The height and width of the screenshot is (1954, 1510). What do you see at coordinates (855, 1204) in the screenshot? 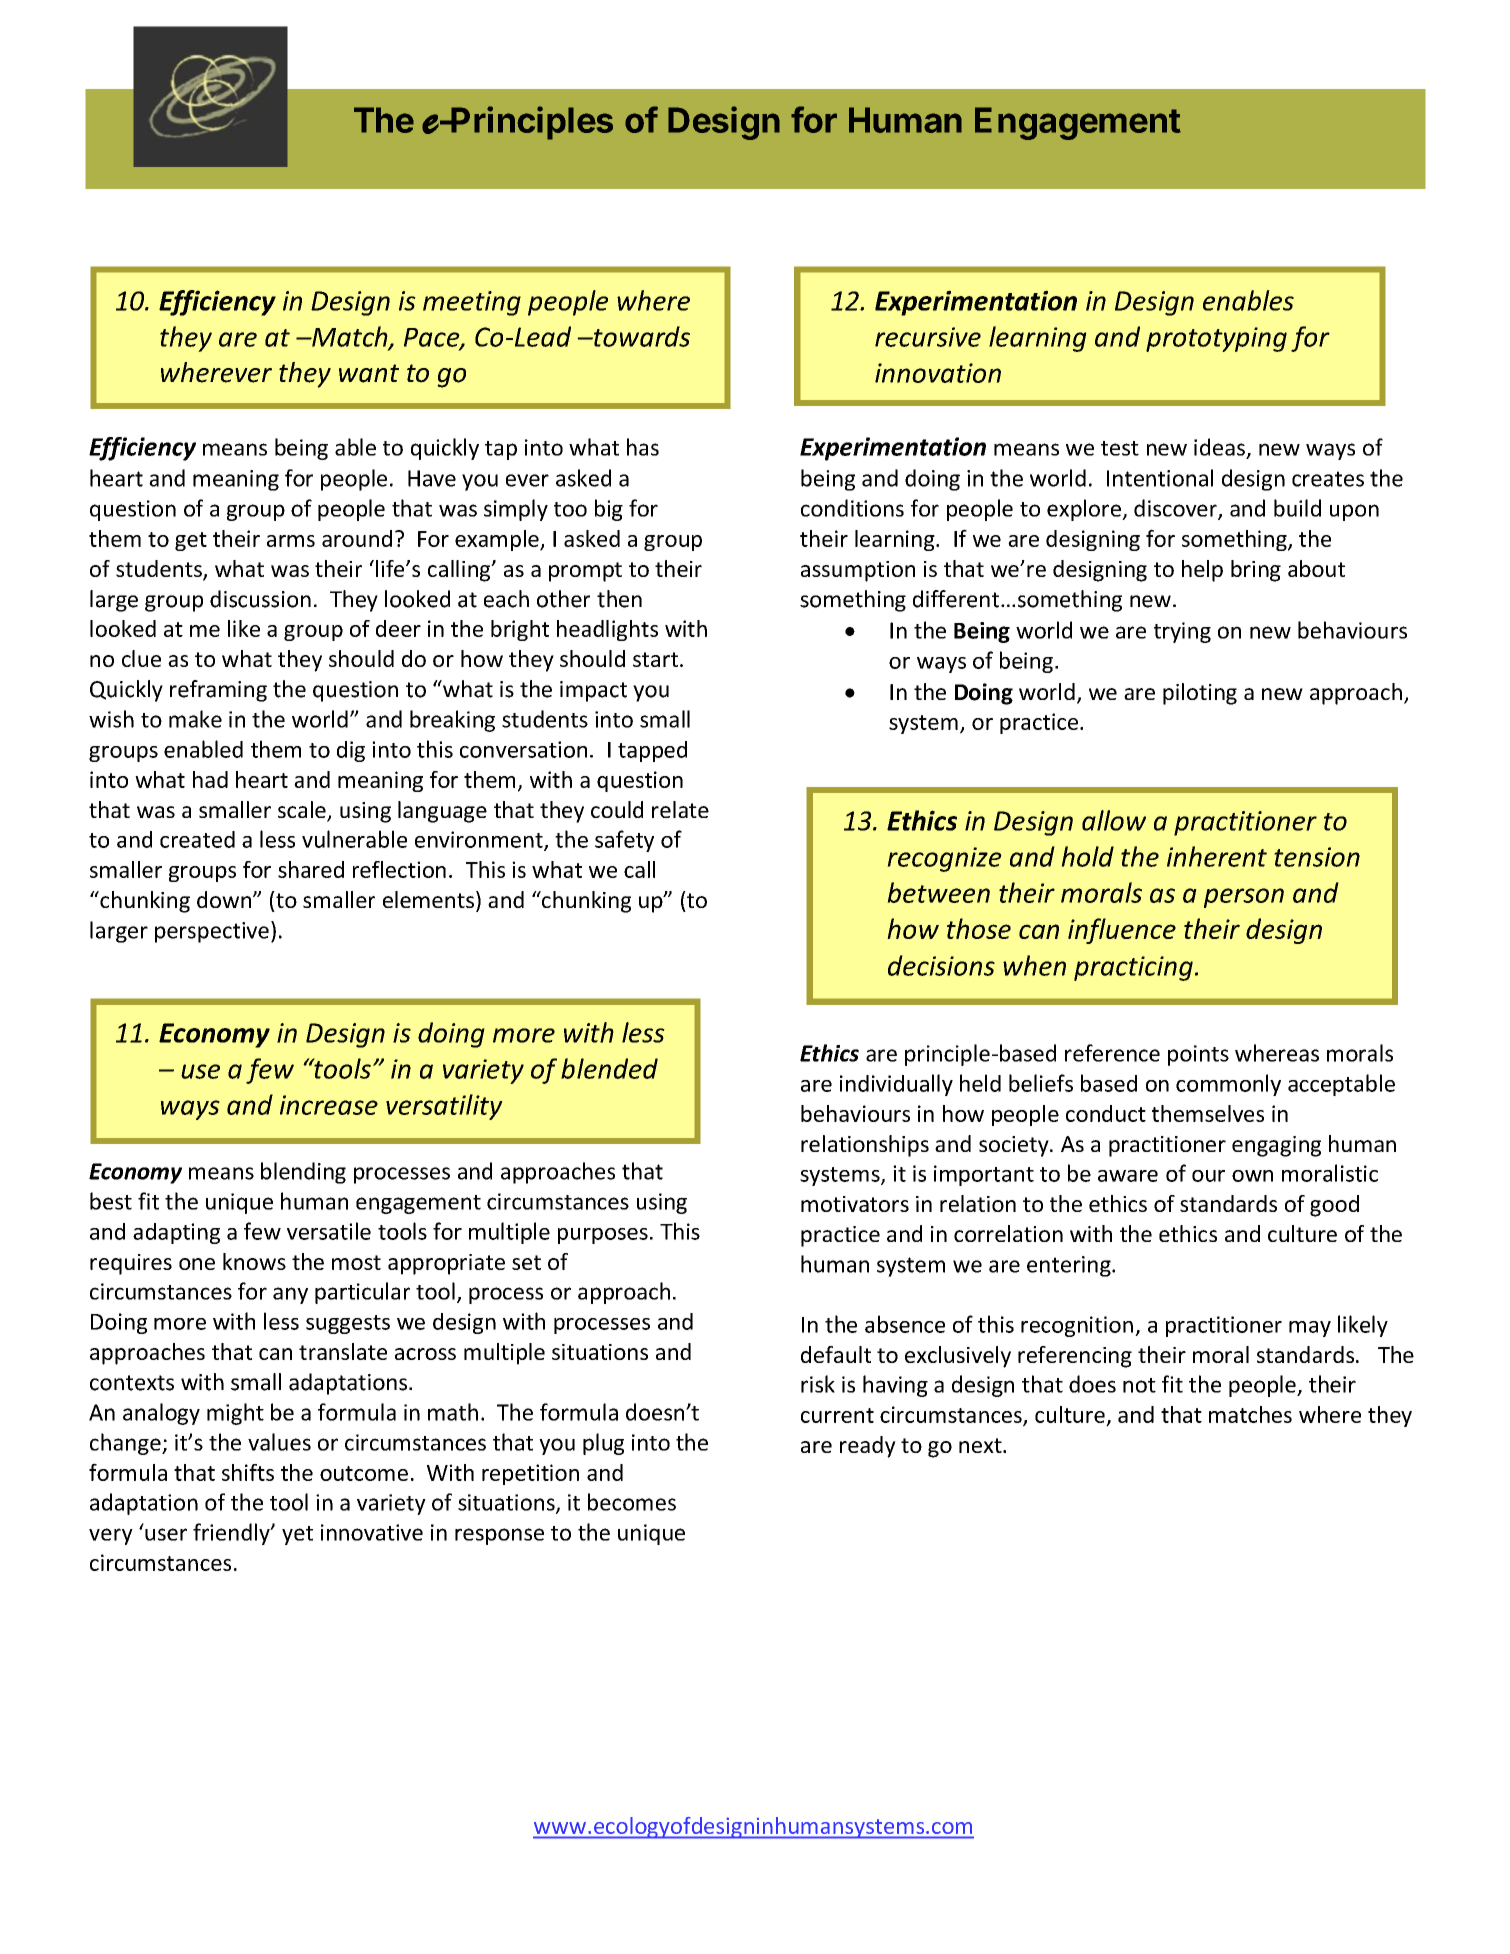
I see `motivators` at bounding box center [855, 1204].
